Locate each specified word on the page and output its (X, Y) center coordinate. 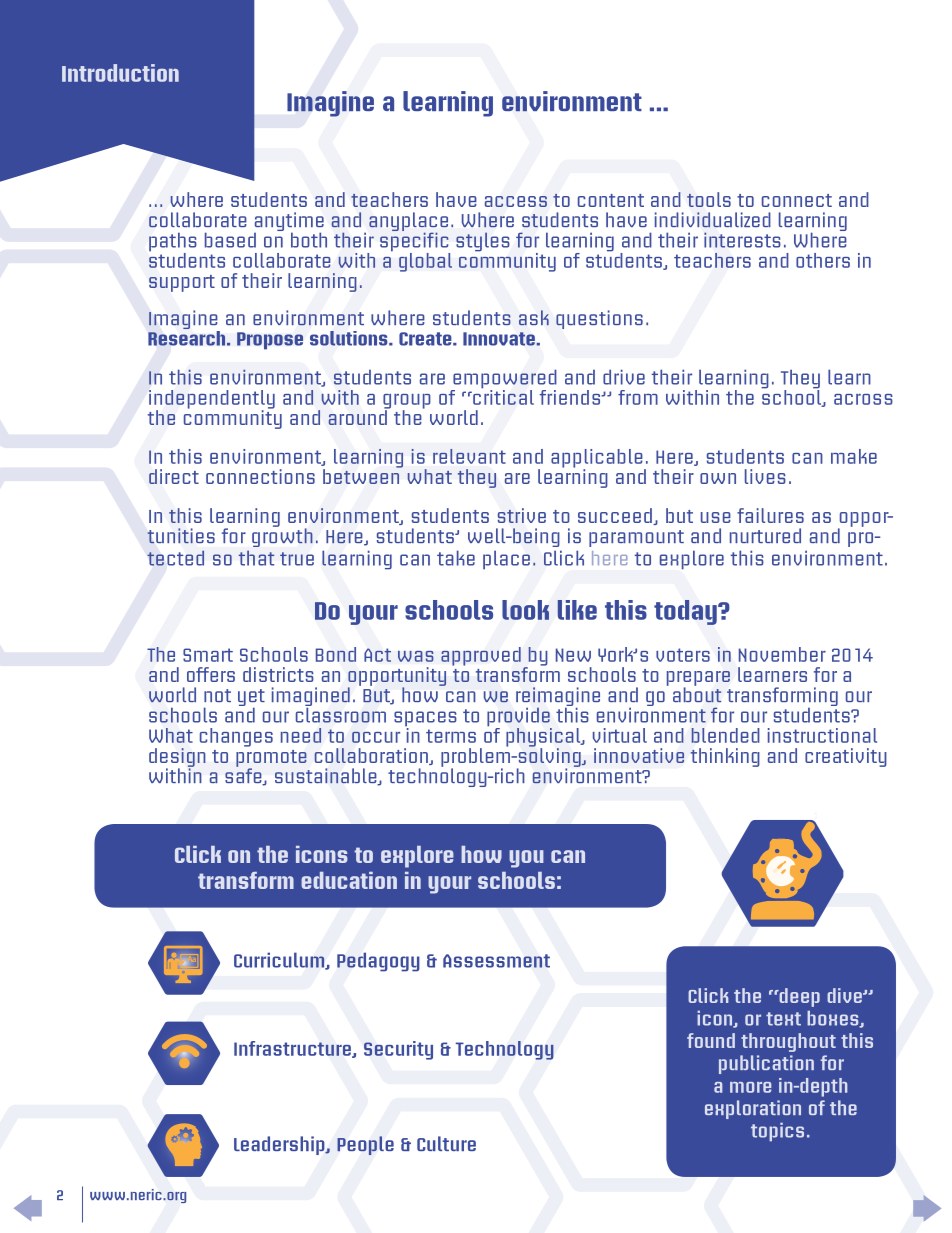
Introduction (120, 73)
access (516, 201)
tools (709, 199)
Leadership (280, 1145)
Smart (208, 655)
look (525, 610)
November (782, 654)
